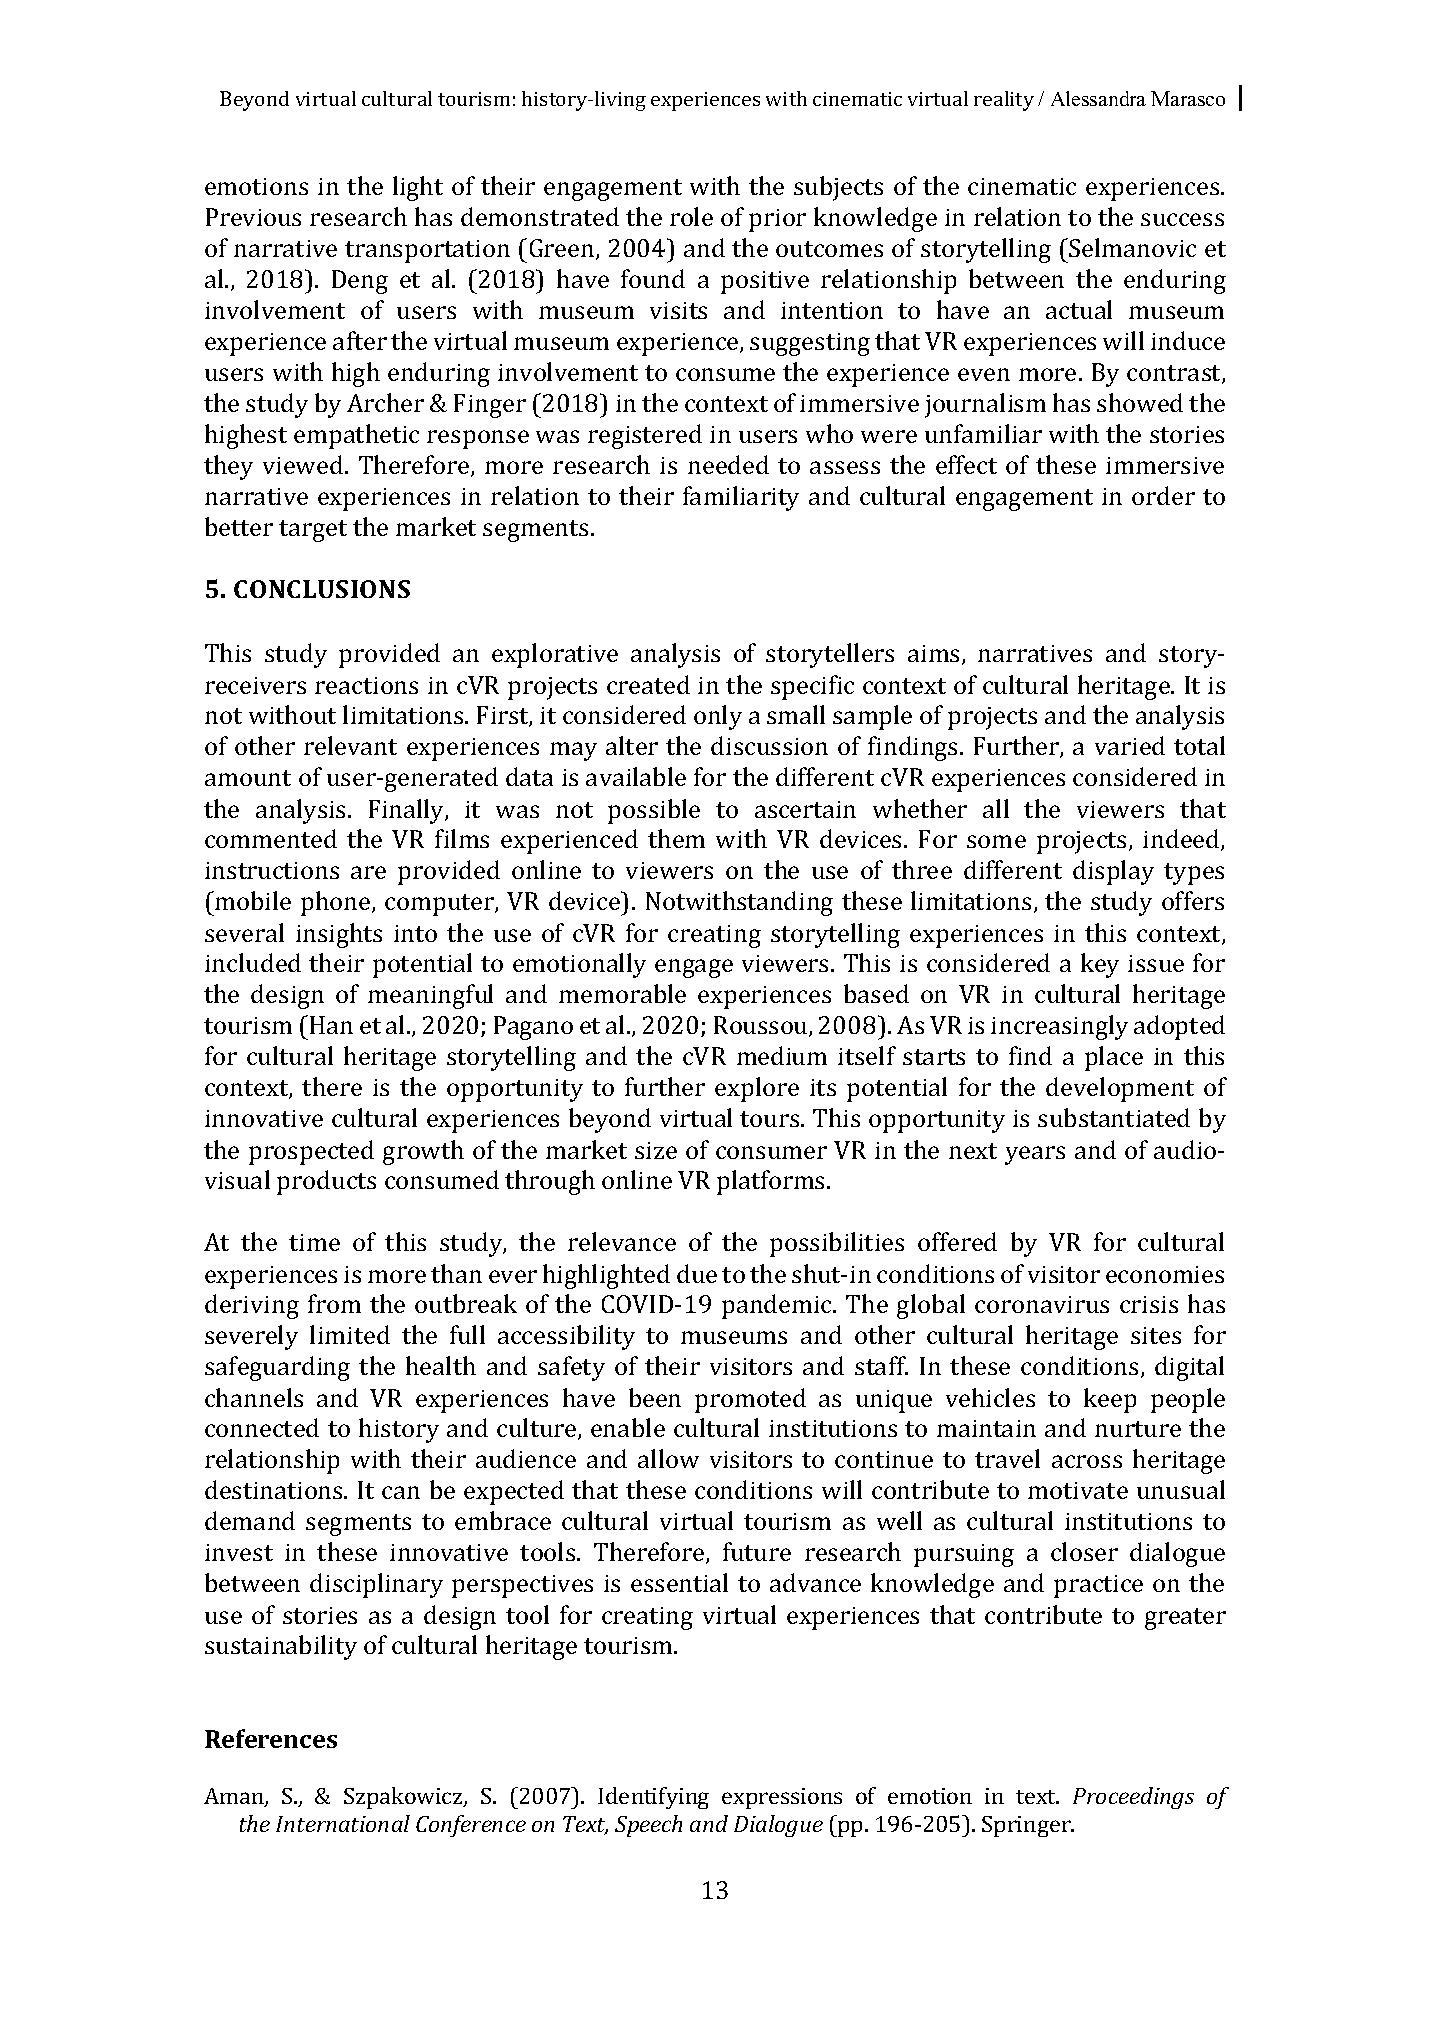 This page has height=2024, width=1430. Describe the element at coordinates (1133, 1798) in the page. I see `Proceedings` at that location.
